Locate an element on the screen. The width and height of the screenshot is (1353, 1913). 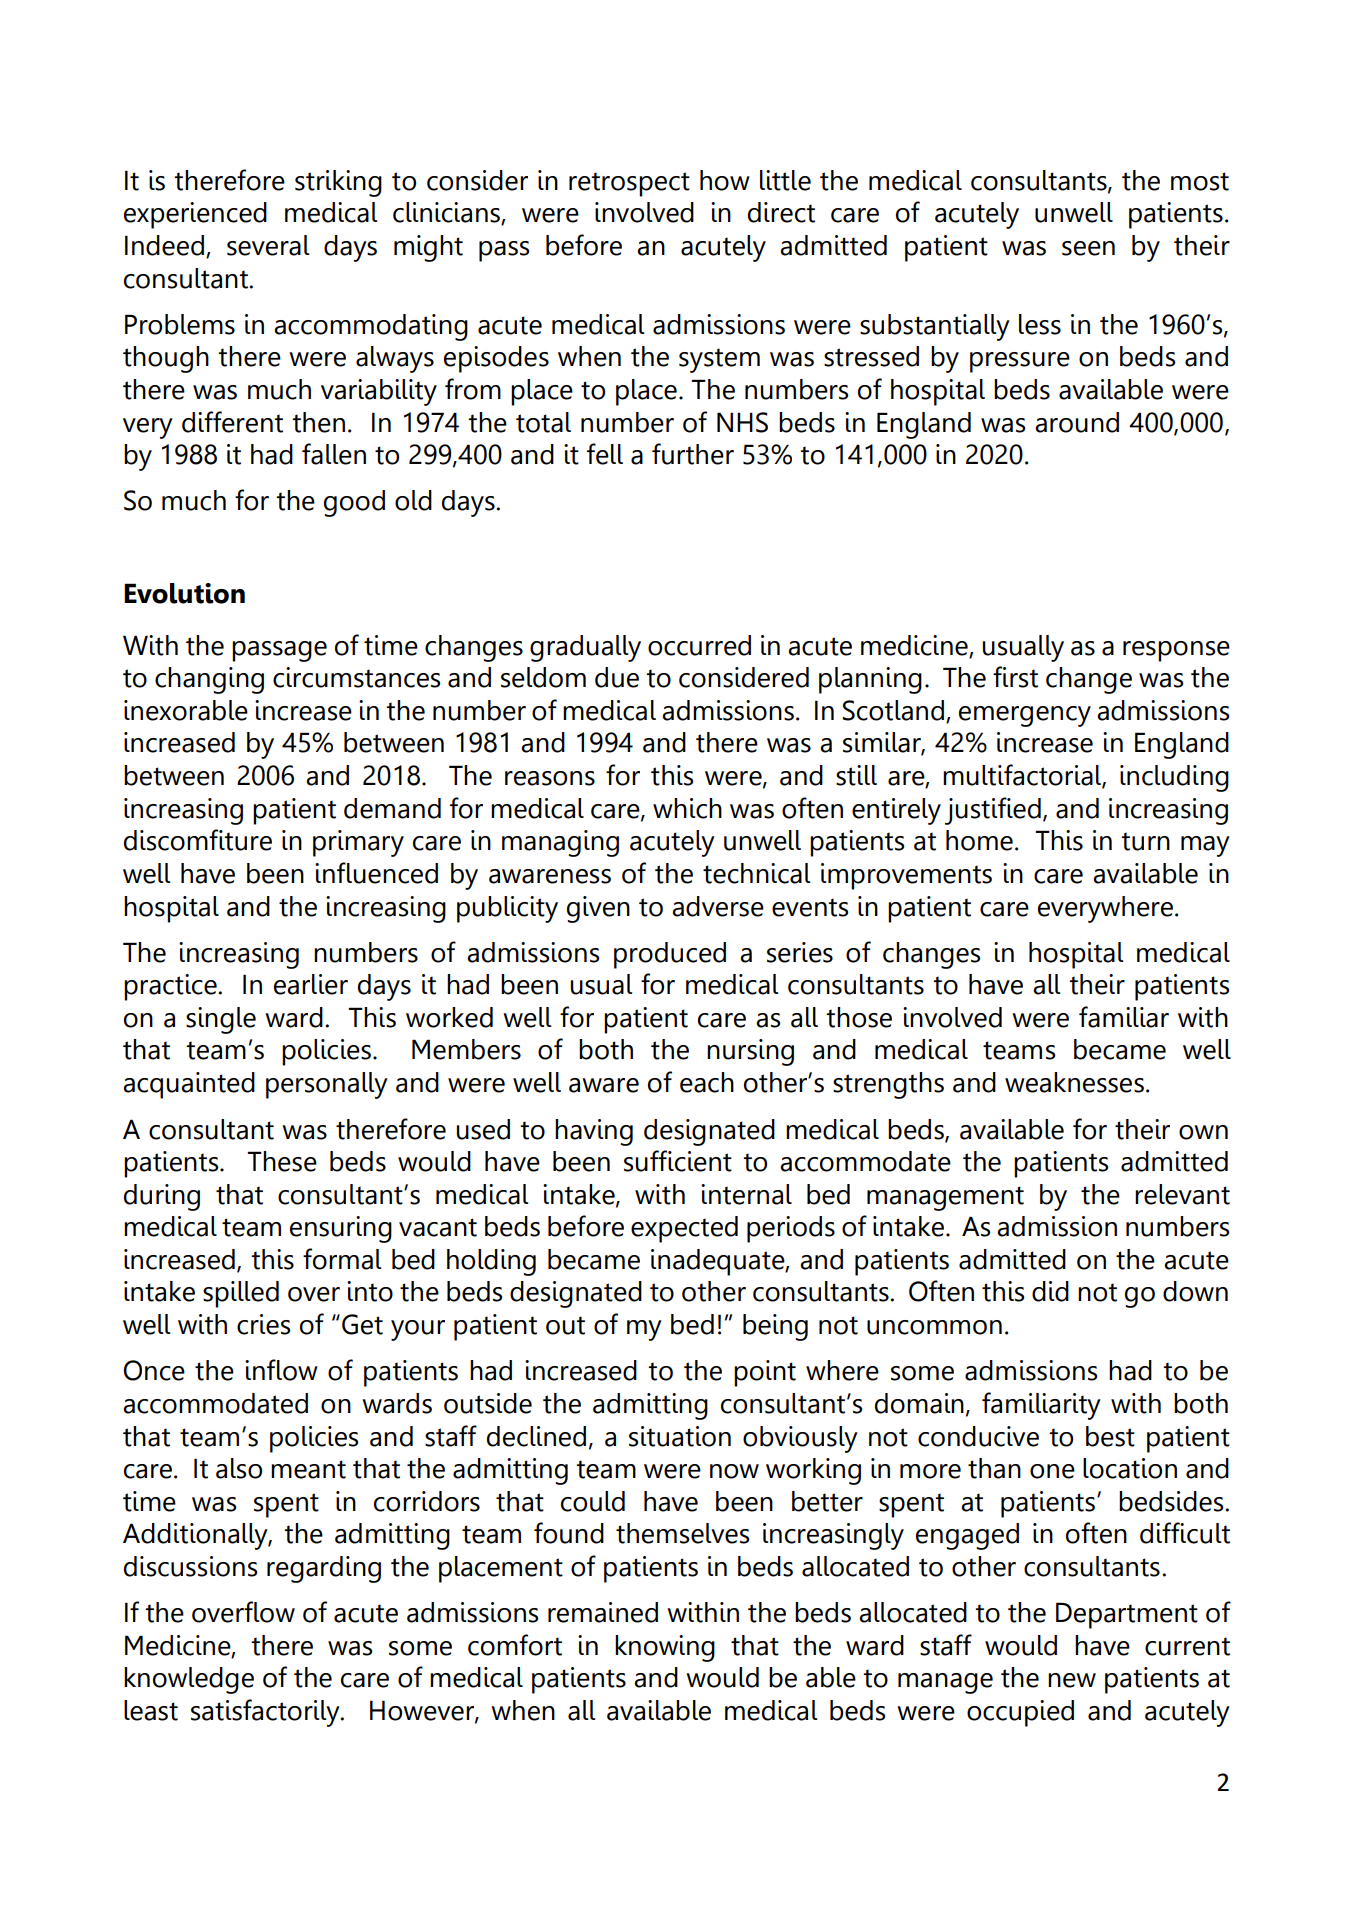
relevant is located at coordinates (1182, 1194).
